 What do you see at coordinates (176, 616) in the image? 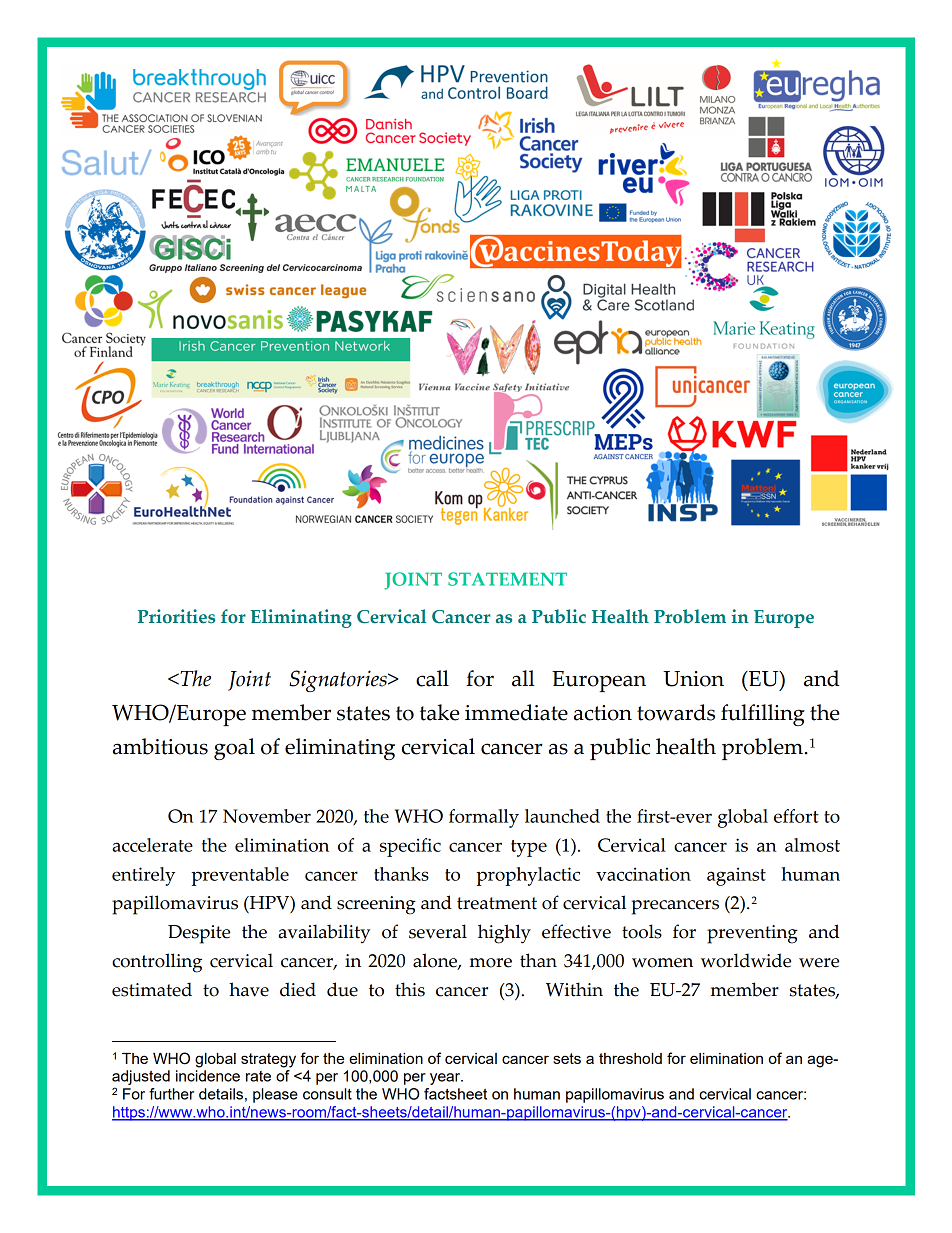
I see `Priorities` at bounding box center [176, 616].
